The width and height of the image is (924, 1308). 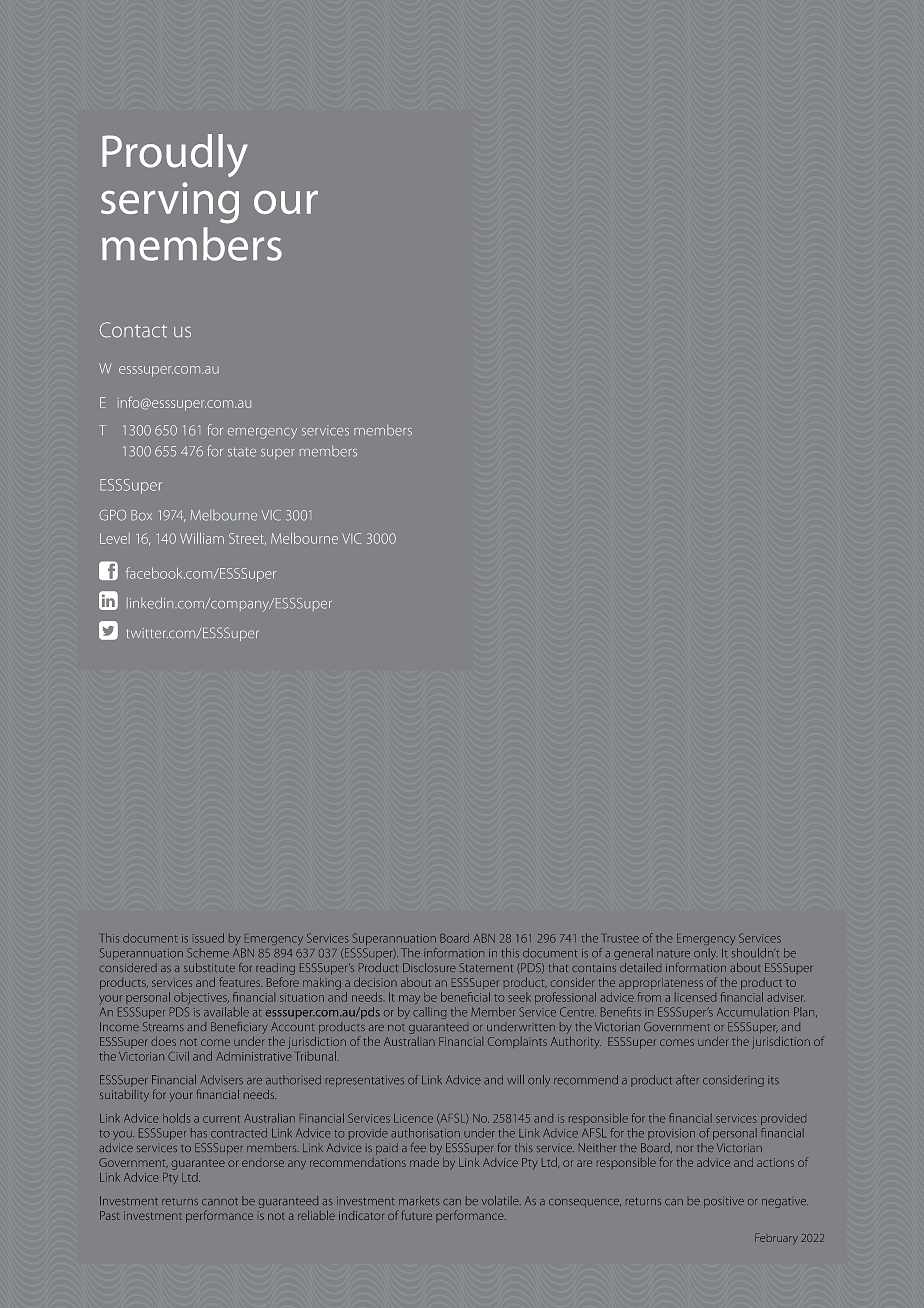 What do you see at coordinates (633, 954) in the image?
I see `general` at bounding box center [633, 954].
